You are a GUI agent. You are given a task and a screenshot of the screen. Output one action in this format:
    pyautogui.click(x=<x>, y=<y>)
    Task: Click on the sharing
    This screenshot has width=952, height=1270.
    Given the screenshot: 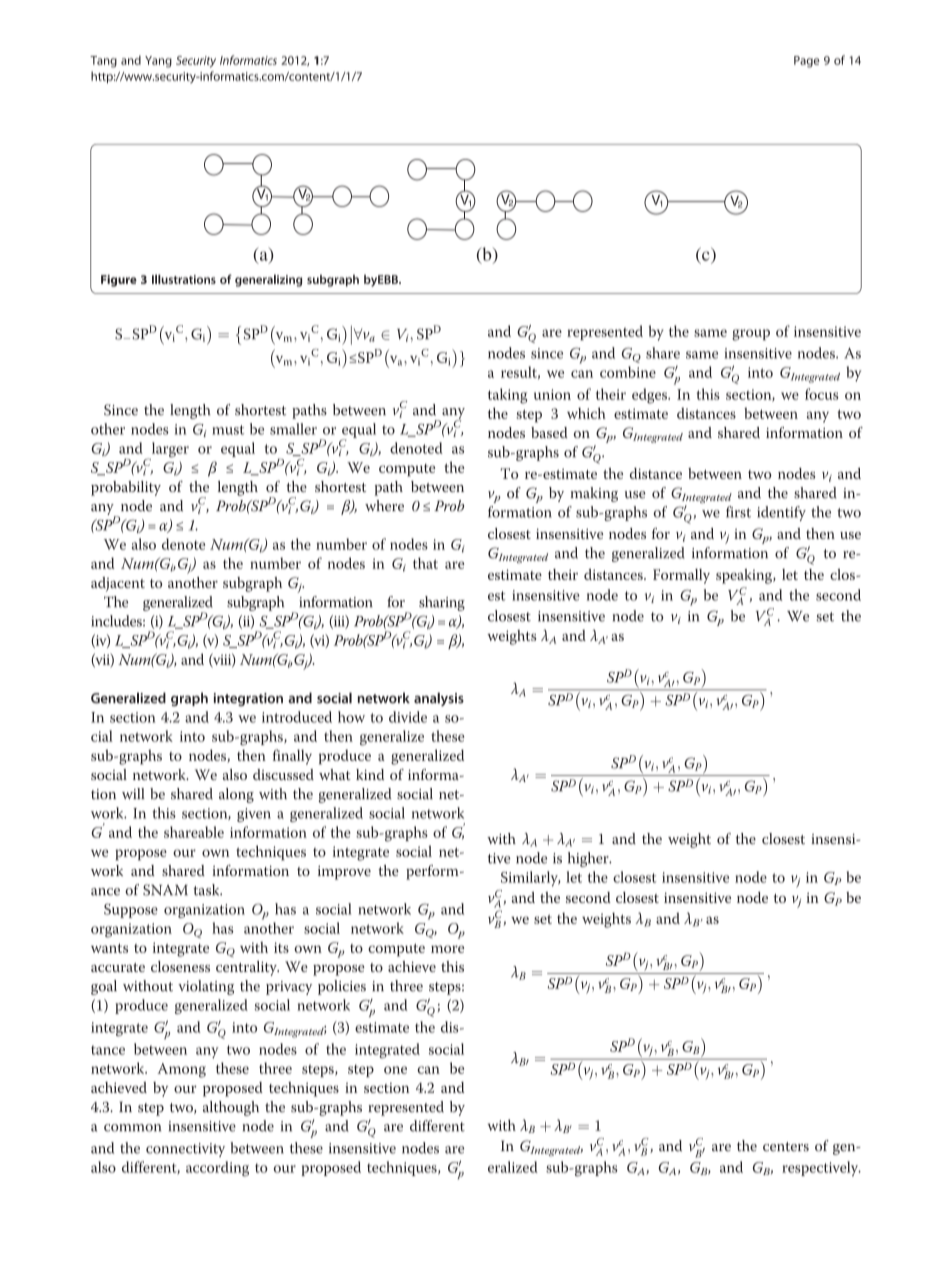 What is the action you would take?
    pyautogui.click(x=442, y=603)
